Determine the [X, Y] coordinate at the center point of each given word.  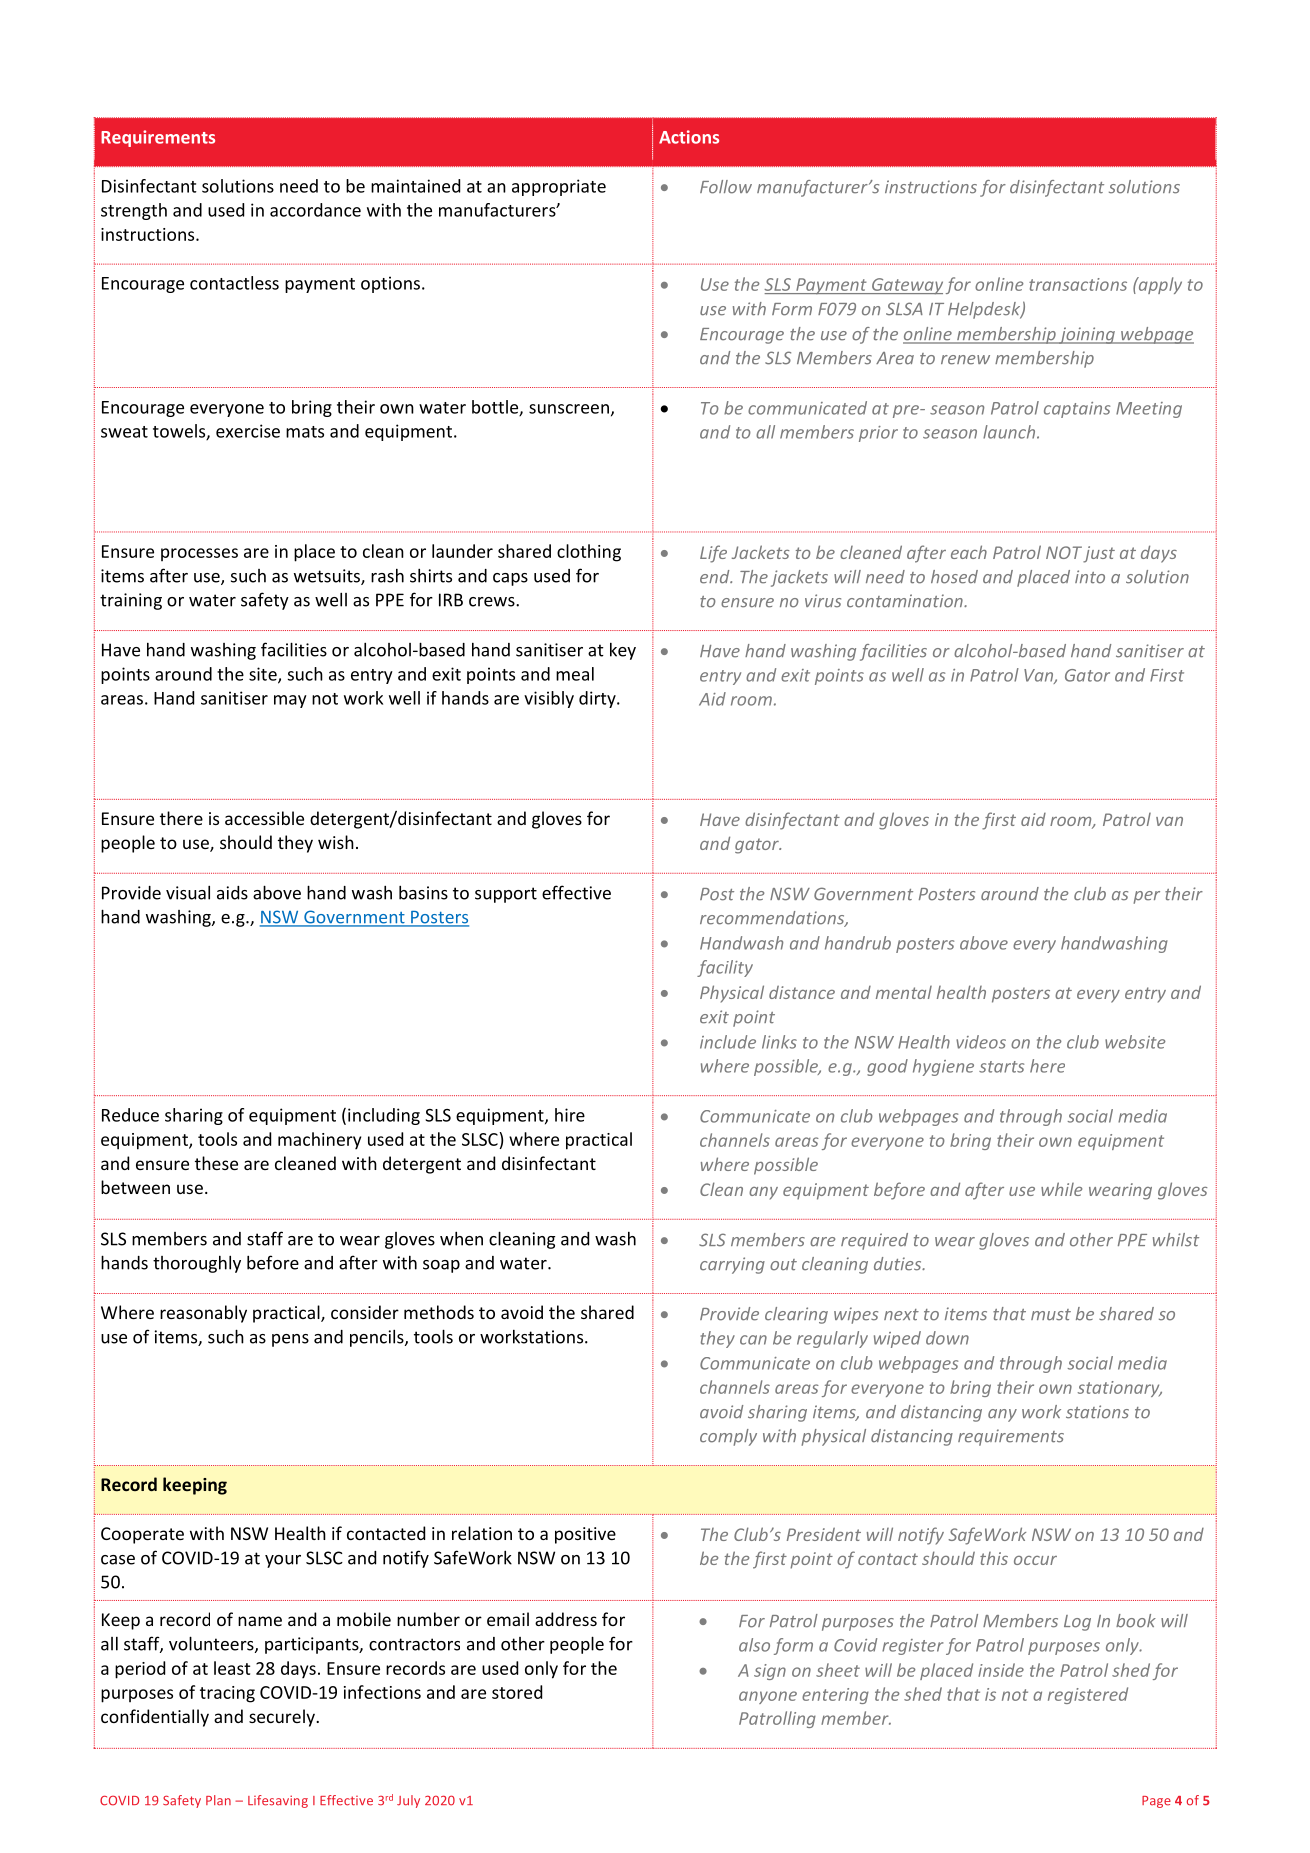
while [1061, 1189]
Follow [726, 187]
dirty [598, 699]
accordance [315, 210]
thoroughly [197, 1264]
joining [1087, 335]
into [1090, 577]
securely [283, 1718]
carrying [732, 1265]
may [290, 701]
